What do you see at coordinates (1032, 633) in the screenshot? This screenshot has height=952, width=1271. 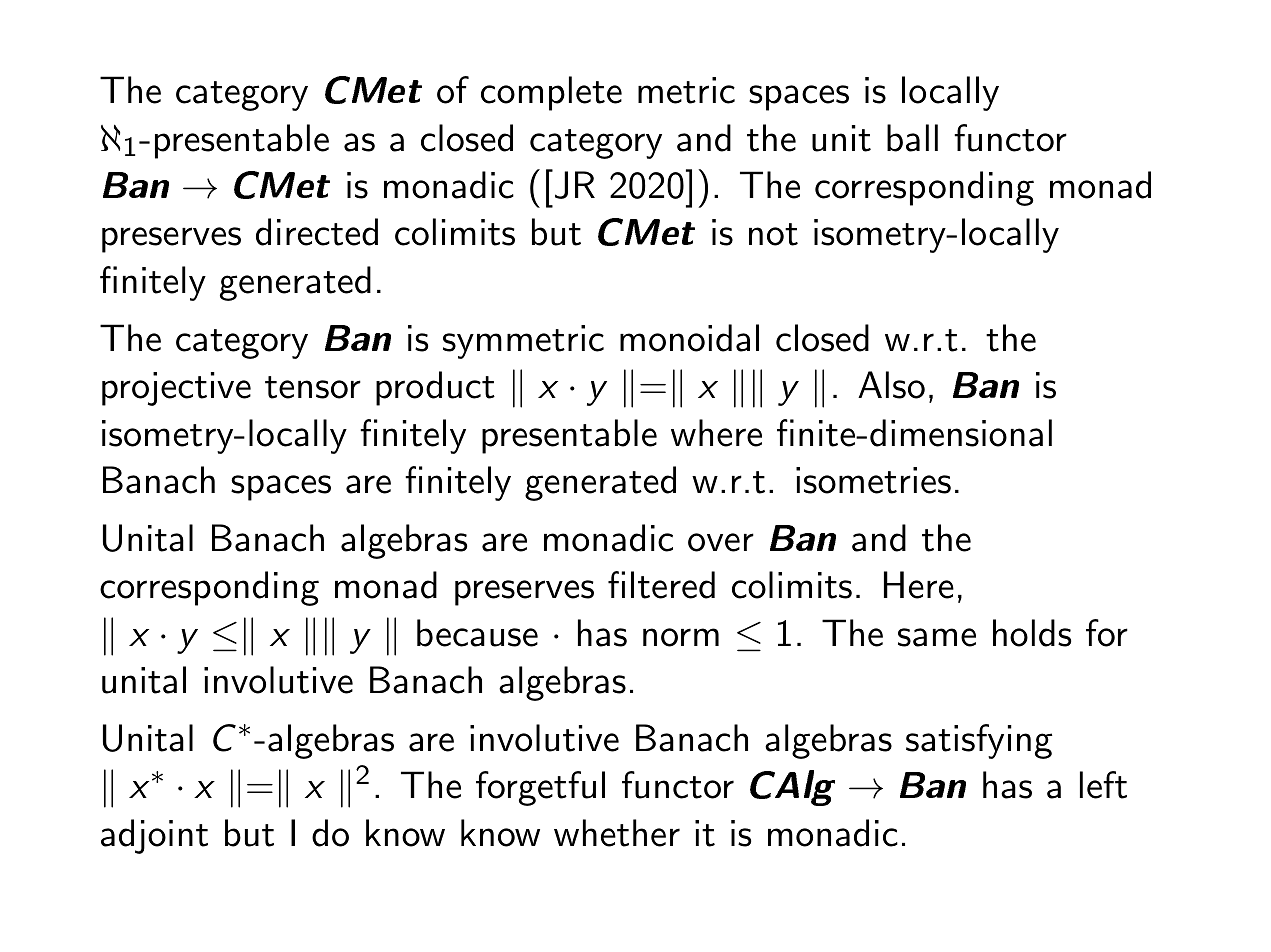 I see `holds` at bounding box center [1032, 633].
